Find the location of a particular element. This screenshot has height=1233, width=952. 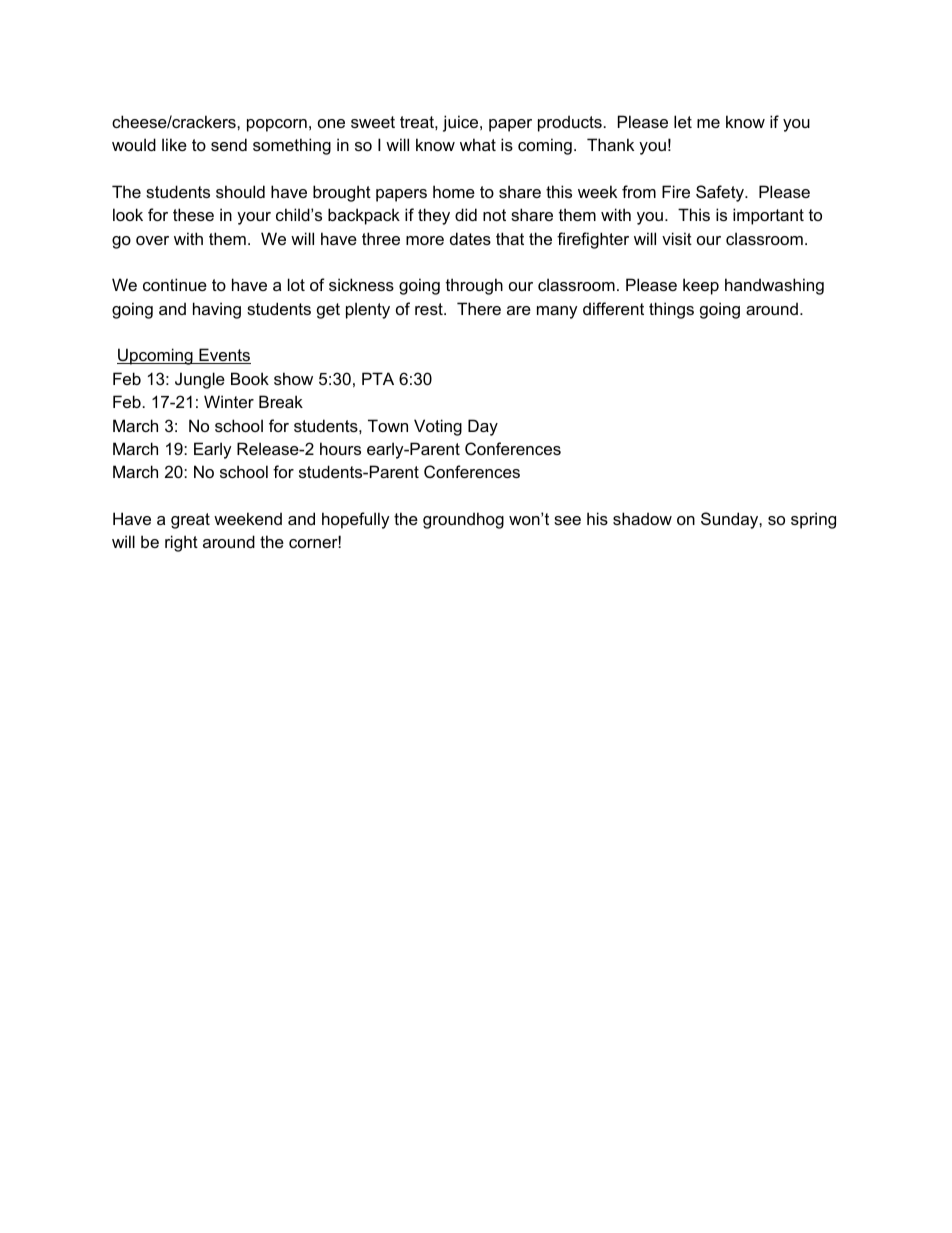

having is located at coordinates (217, 310).
